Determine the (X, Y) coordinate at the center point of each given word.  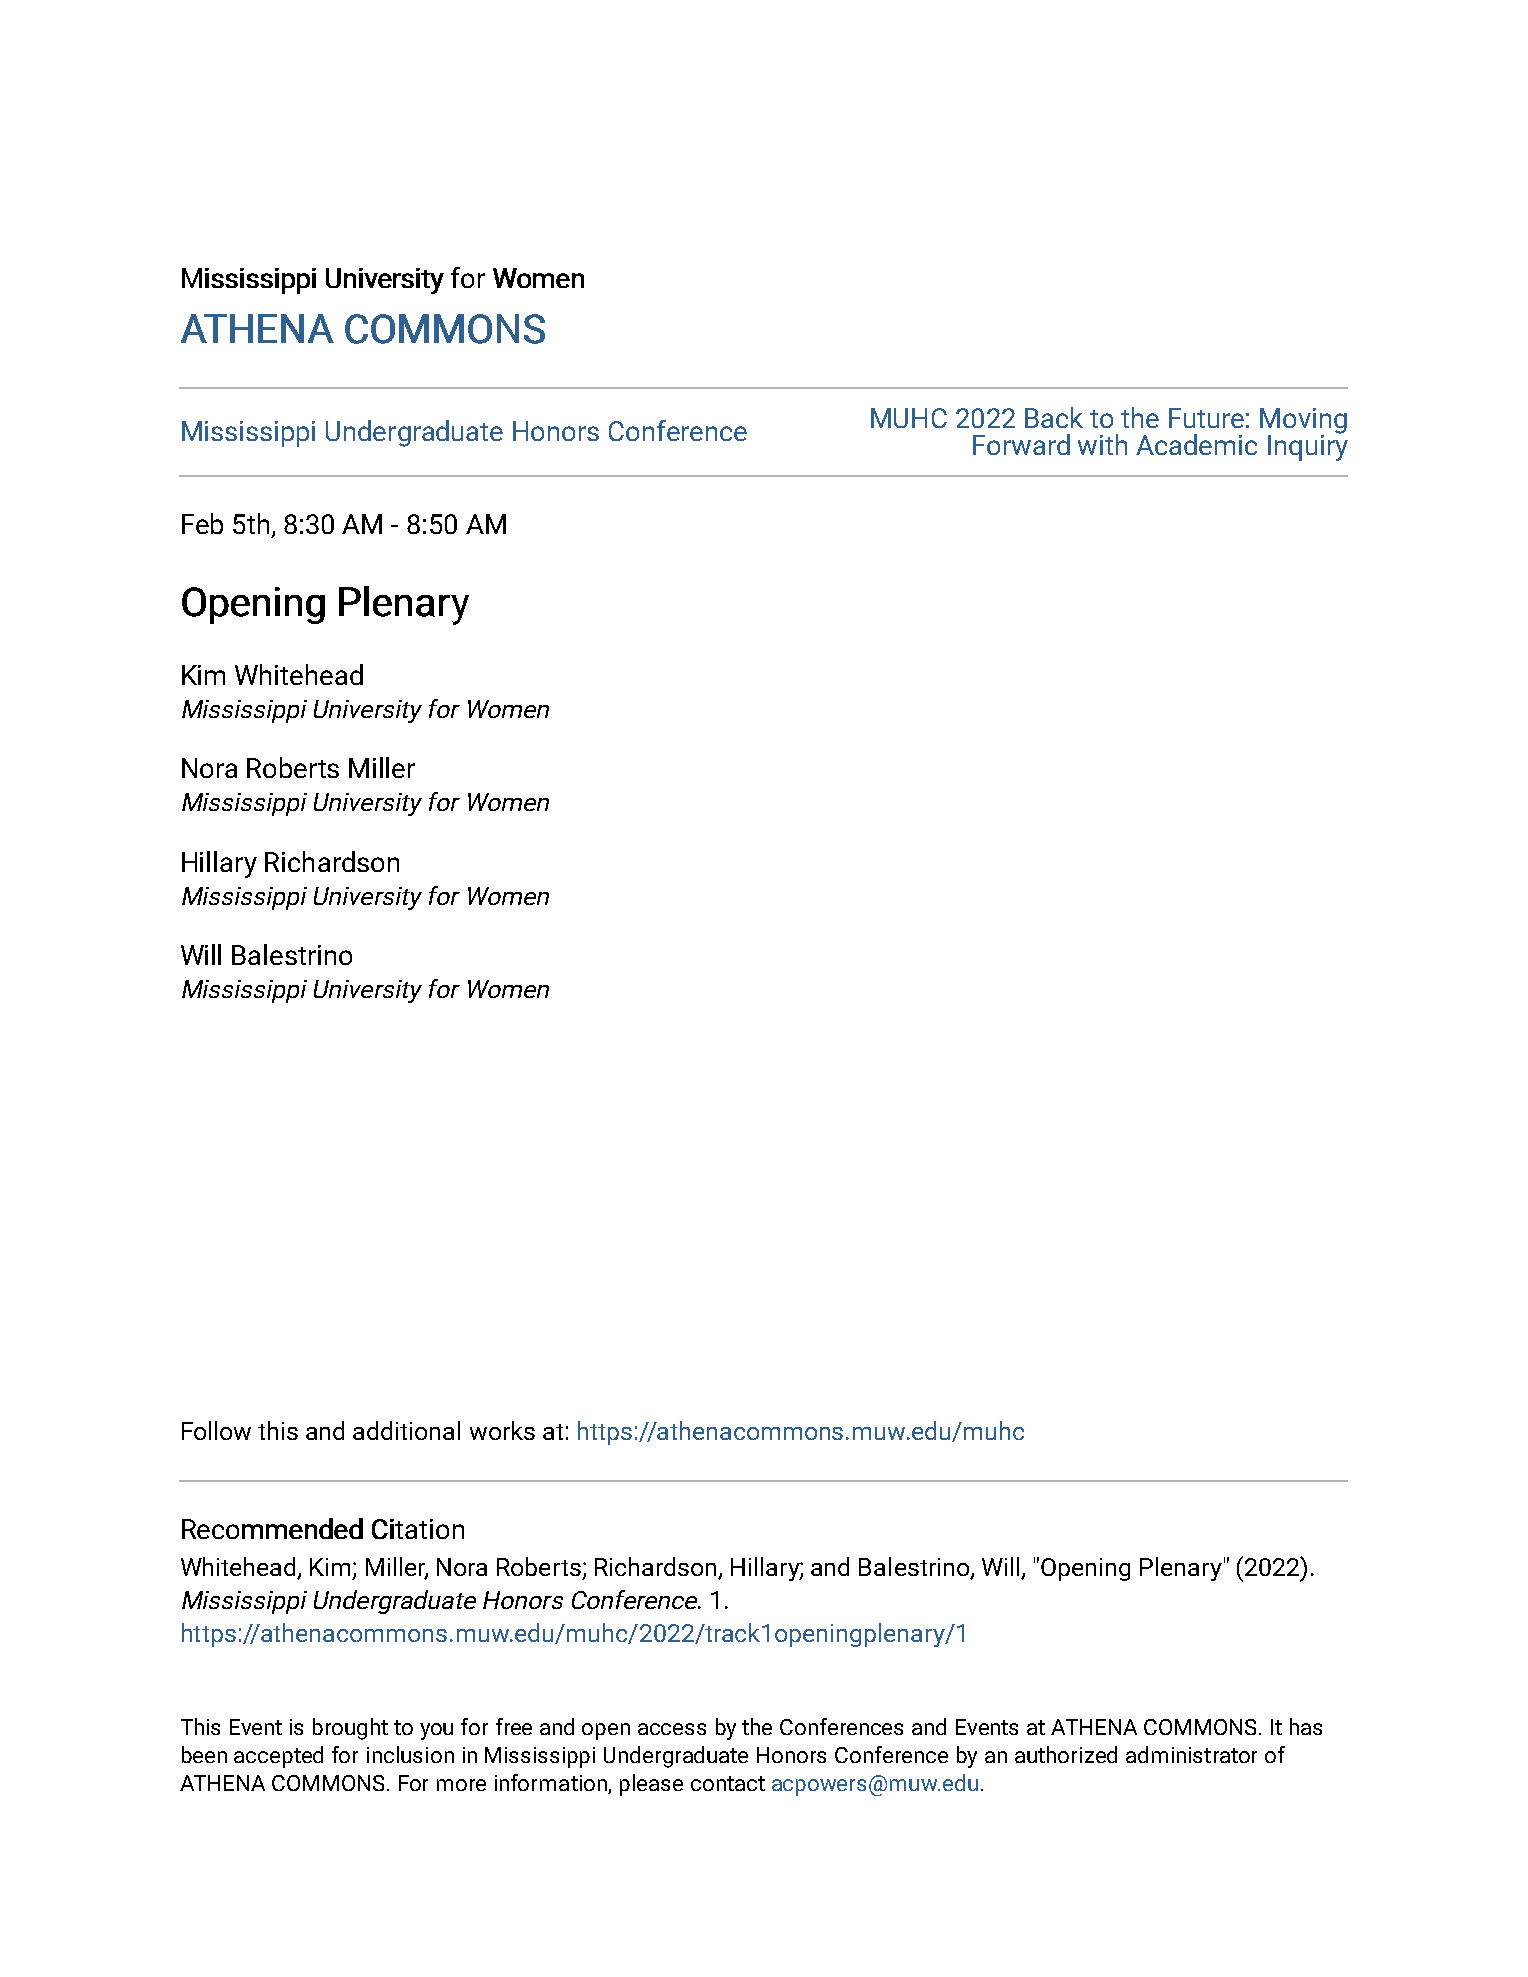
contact (728, 1783)
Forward (1021, 444)
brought (350, 1729)
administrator (1191, 1754)
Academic (1196, 444)
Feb (202, 523)
